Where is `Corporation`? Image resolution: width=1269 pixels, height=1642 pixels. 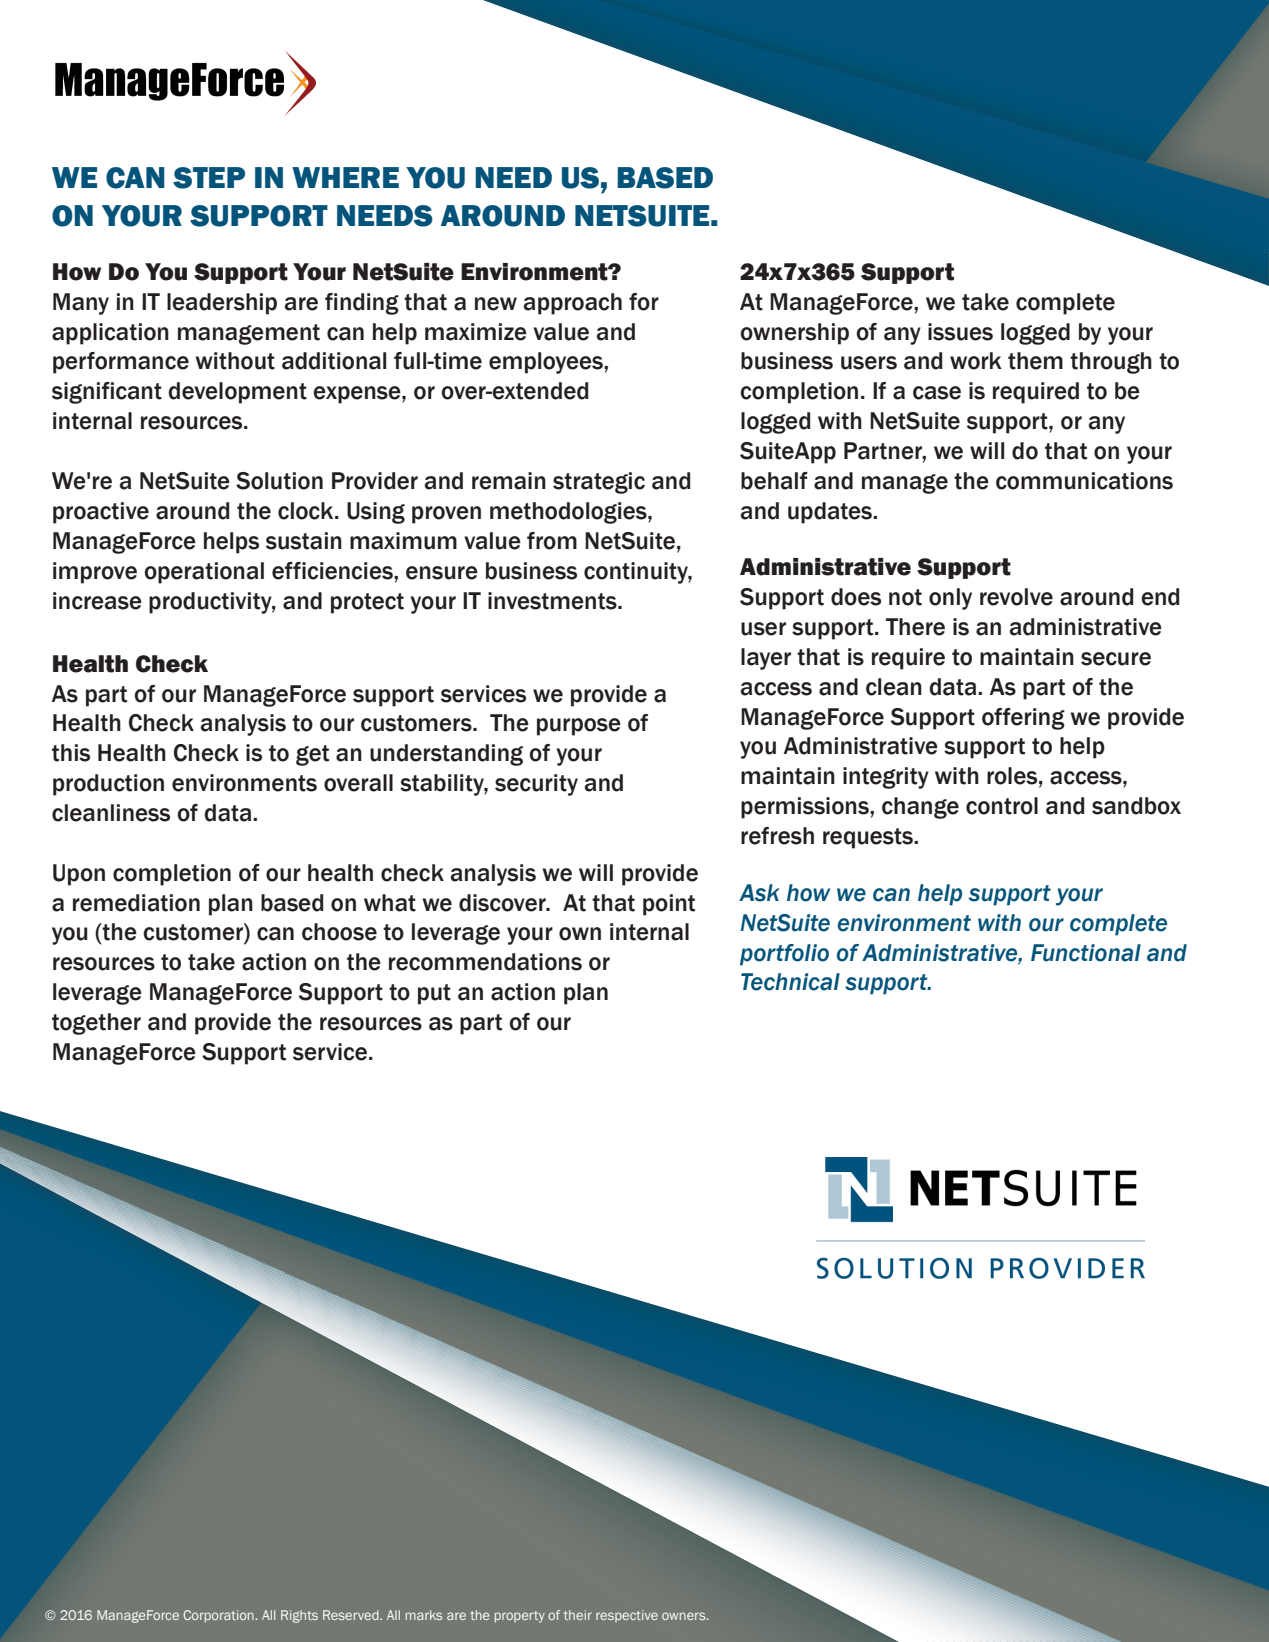 Corporation is located at coordinates (219, 1616).
